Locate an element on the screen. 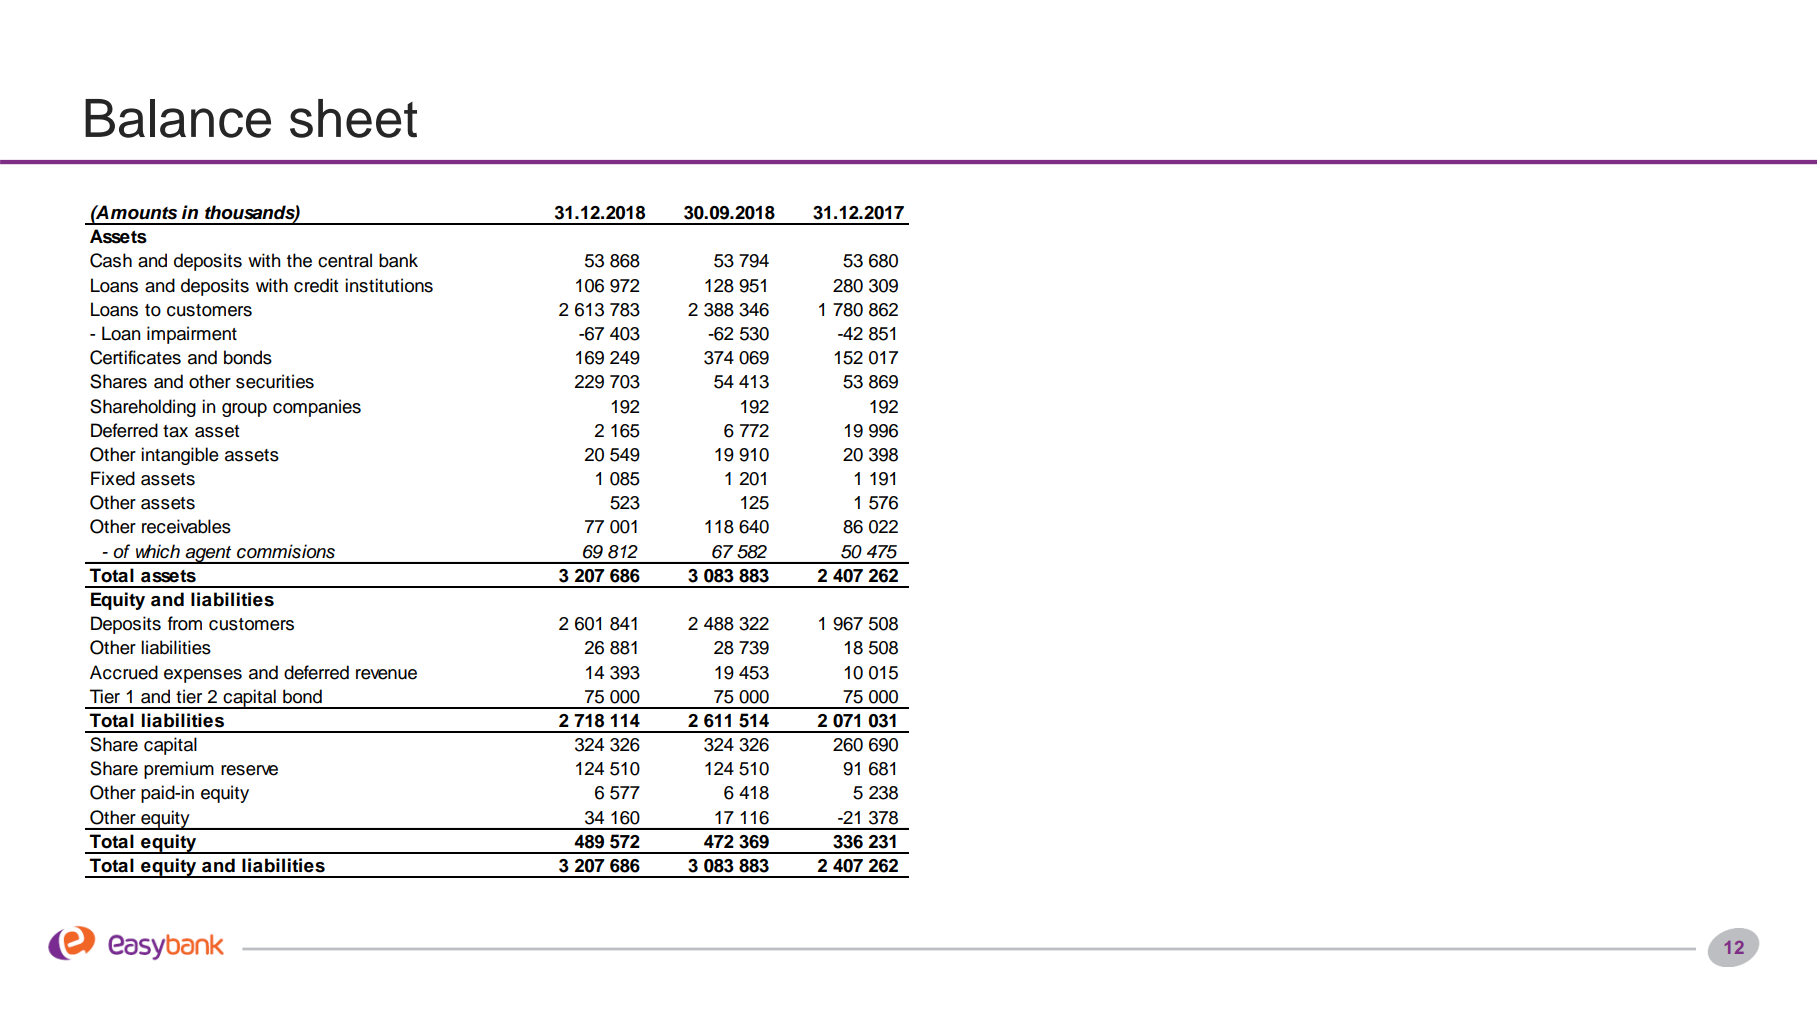 The image size is (1817, 1022). revenue is located at coordinates (386, 674).
